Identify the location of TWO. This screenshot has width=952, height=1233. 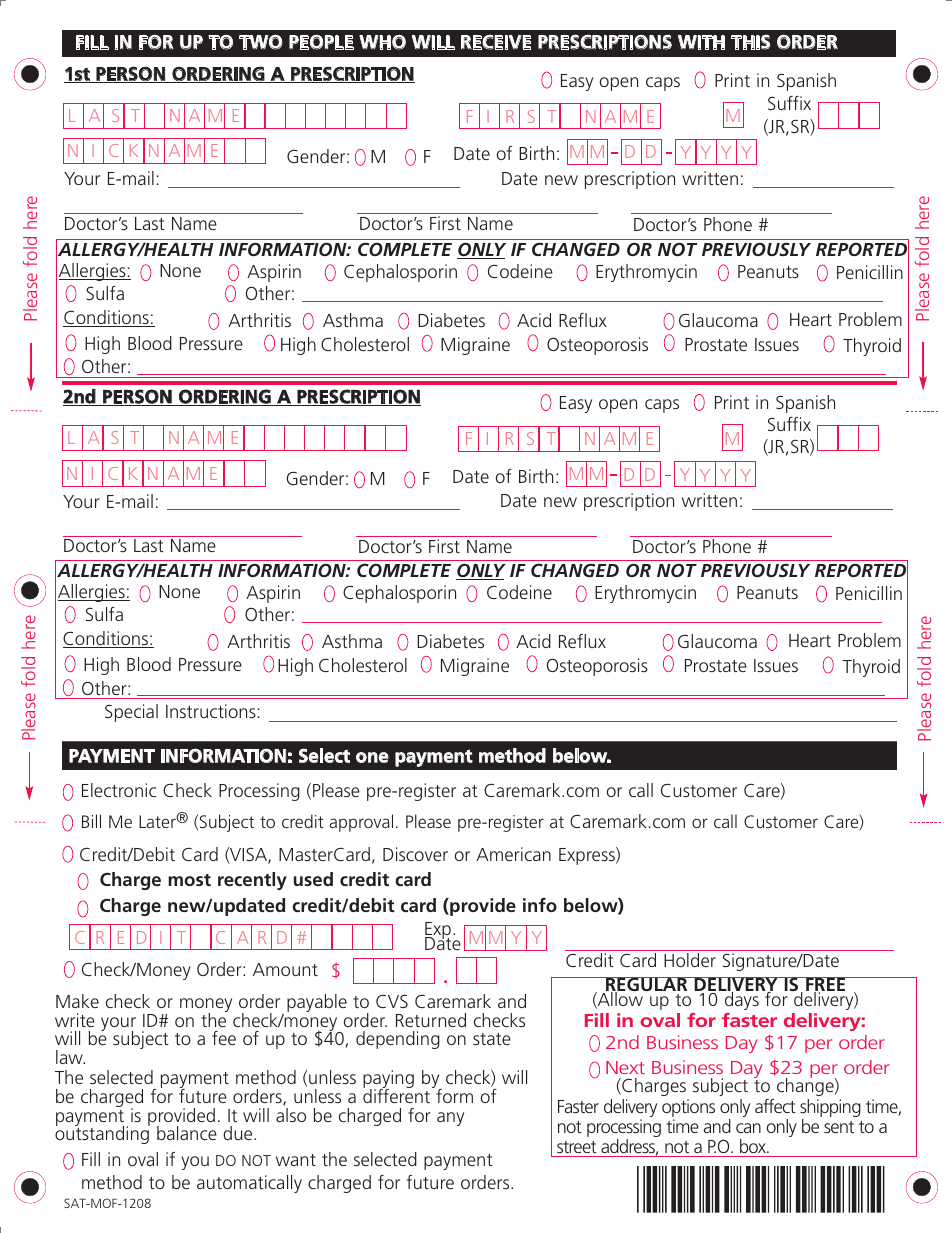
(261, 42).
